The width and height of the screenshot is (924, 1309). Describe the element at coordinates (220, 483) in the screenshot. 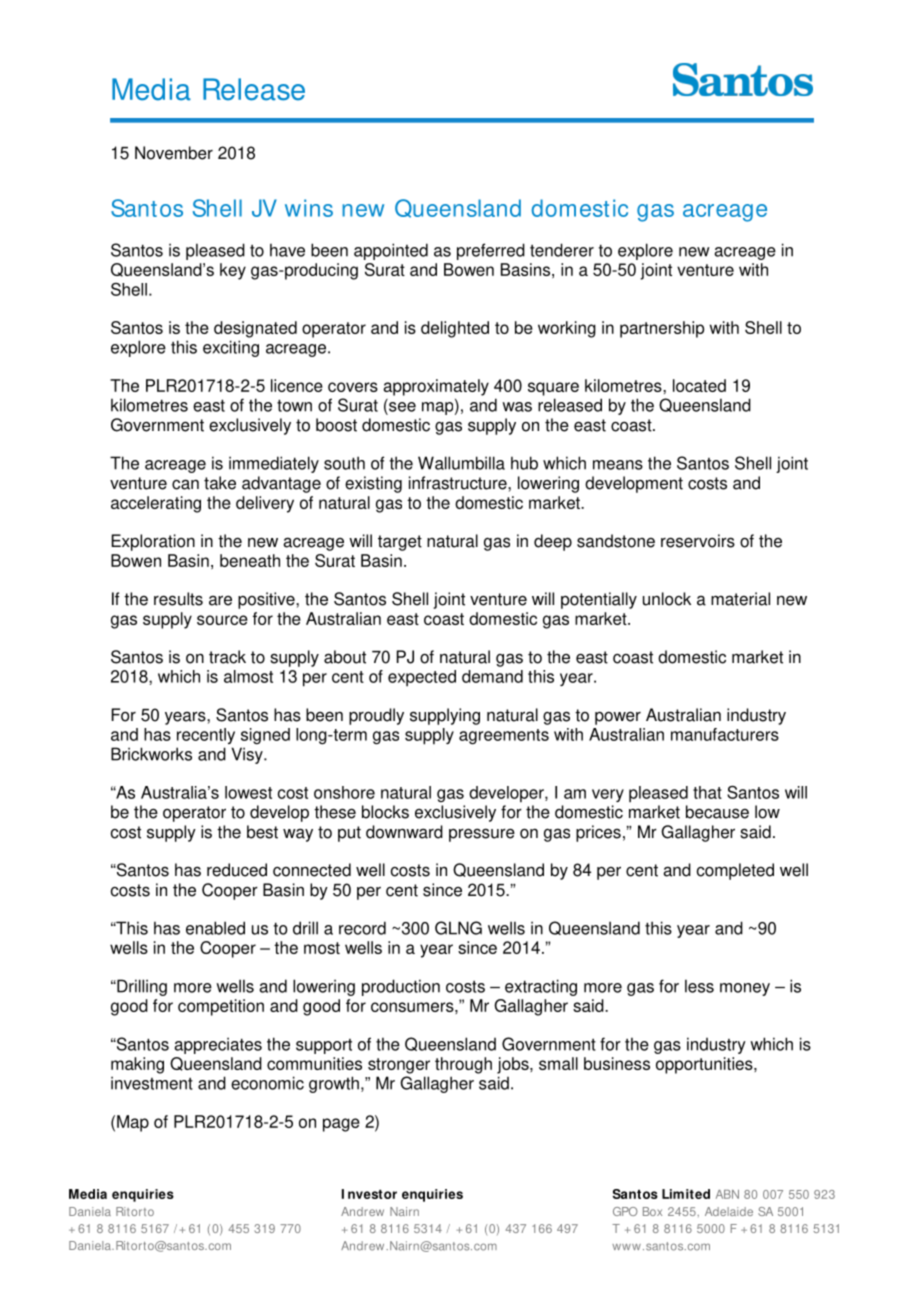

I see `take` at that location.
